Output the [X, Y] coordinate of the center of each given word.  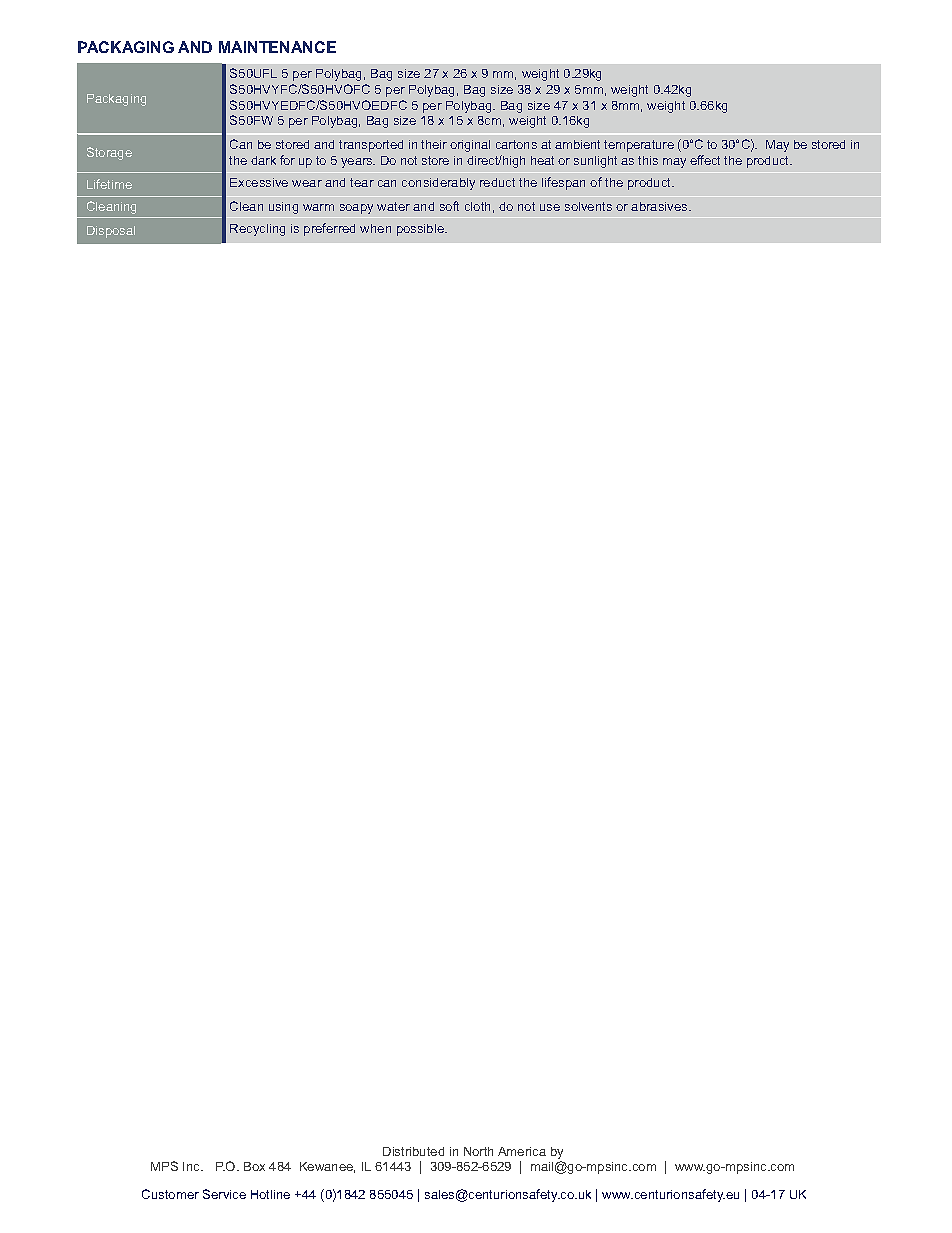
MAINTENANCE [277, 47]
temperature [639, 146]
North [478, 1151]
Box [254, 1166]
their [434, 144]
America [522, 1151]
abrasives [660, 206]
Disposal [111, 232]
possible [421, 230]
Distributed [413, 1151]
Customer [170, 1194]
